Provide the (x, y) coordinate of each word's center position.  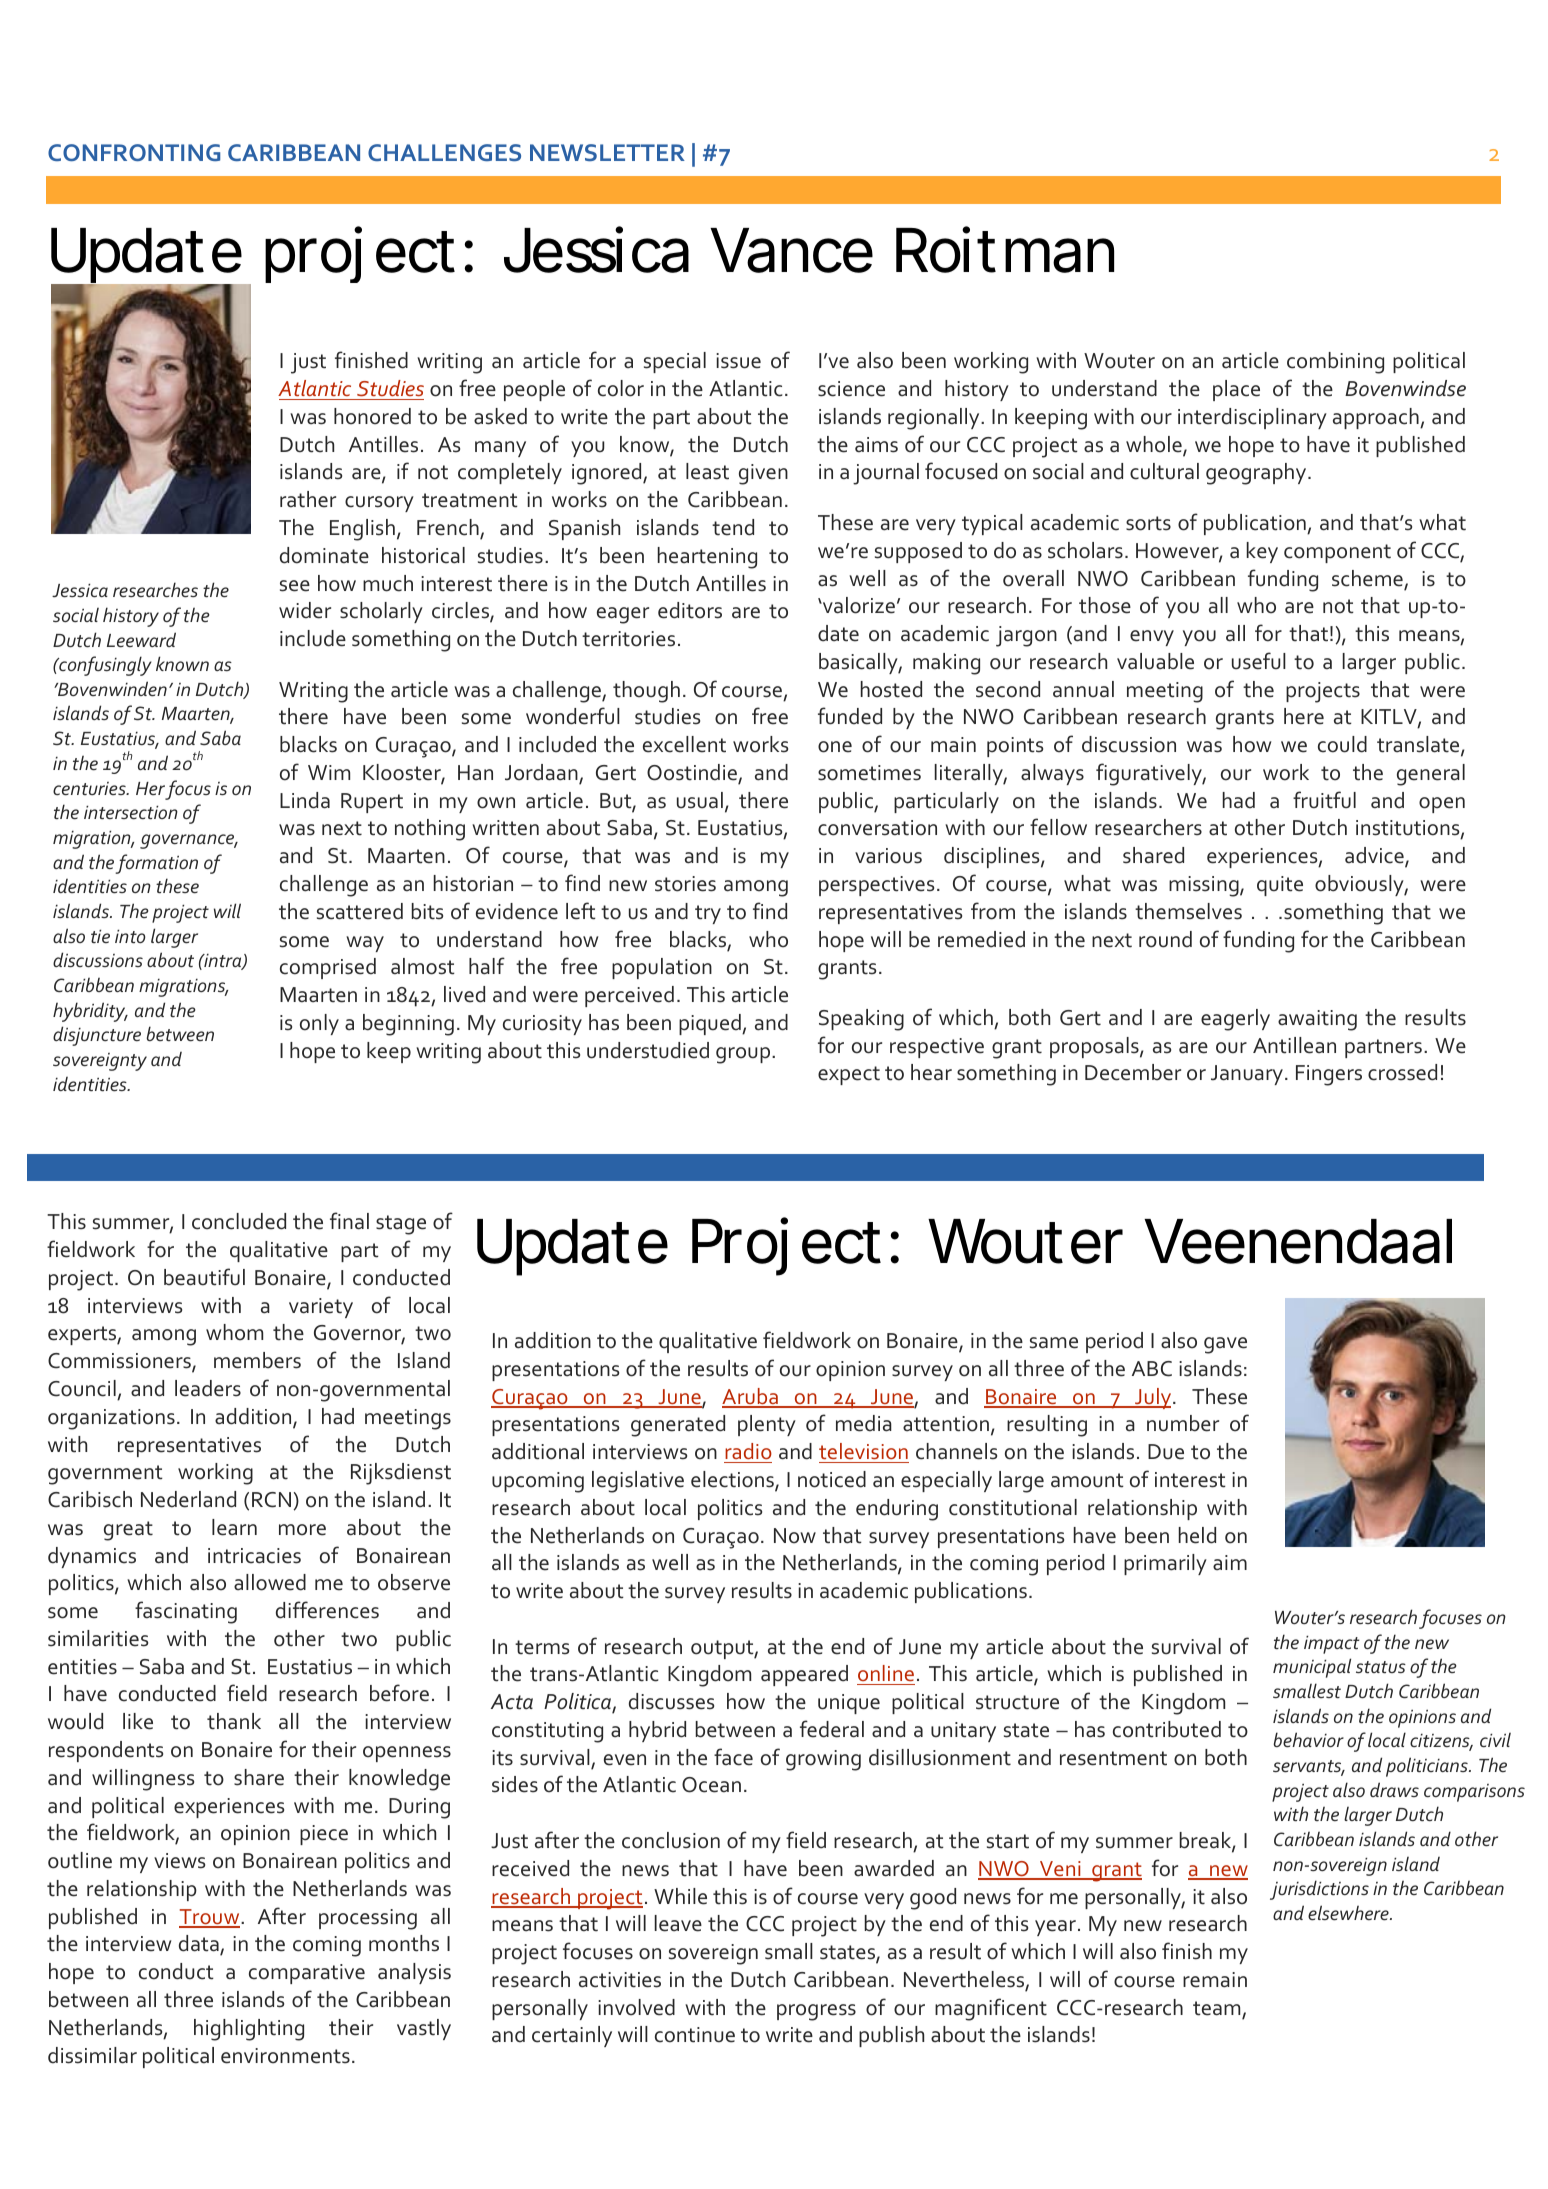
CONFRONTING (134, 152)
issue (738, 361)
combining (1335, 363)
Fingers (1329, 1075)
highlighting (249, 2030)
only (319, 1024)
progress (816, 2012)
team (1218, 2009)
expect (849, 1075)
